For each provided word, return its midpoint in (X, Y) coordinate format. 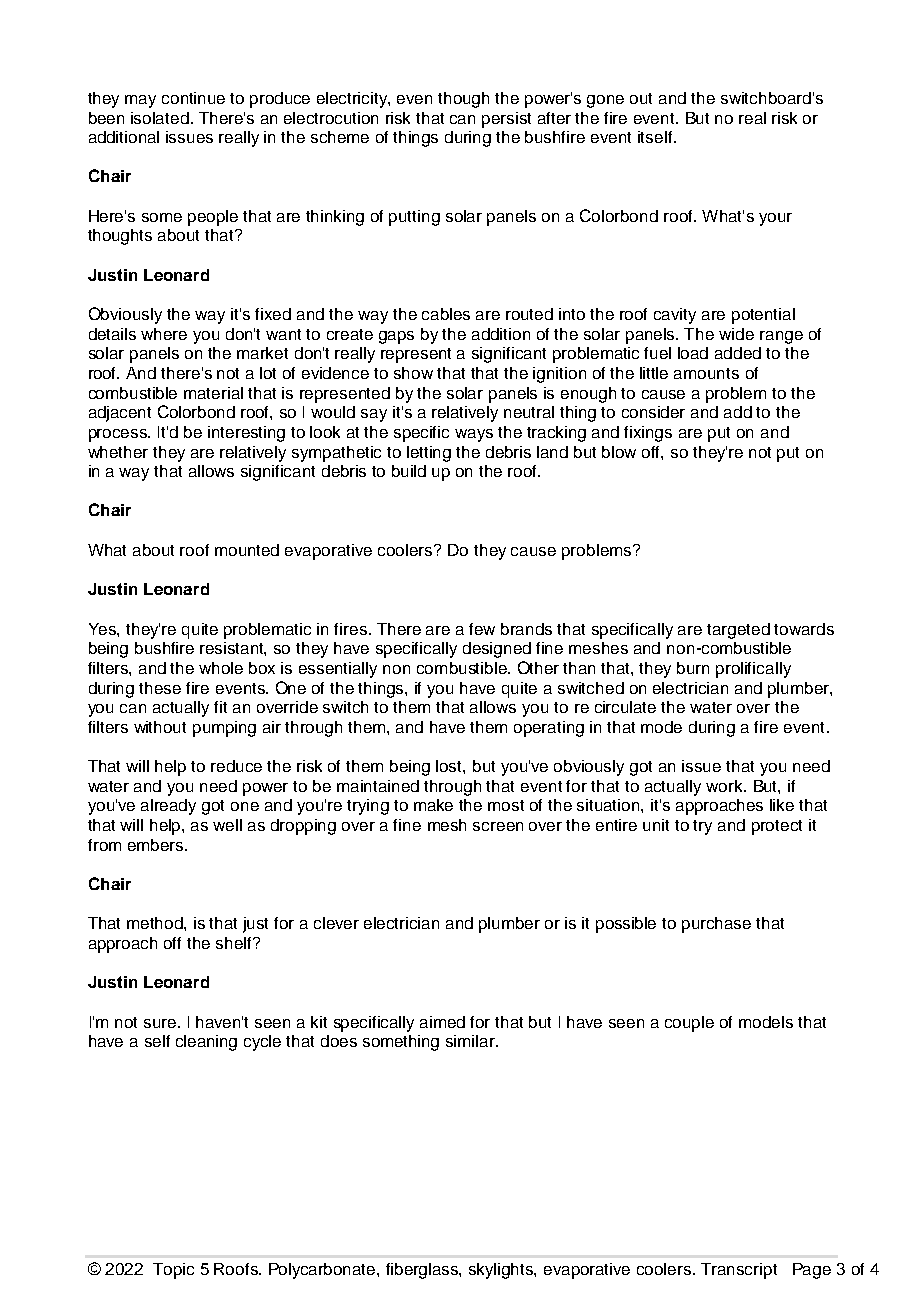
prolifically (753, 670)
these (160, 688)
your (775, 219)
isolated (160, 118)
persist (506, 120)
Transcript (739, 1271)
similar (472, 1041)
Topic (173, 1271)
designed (497, 650)
